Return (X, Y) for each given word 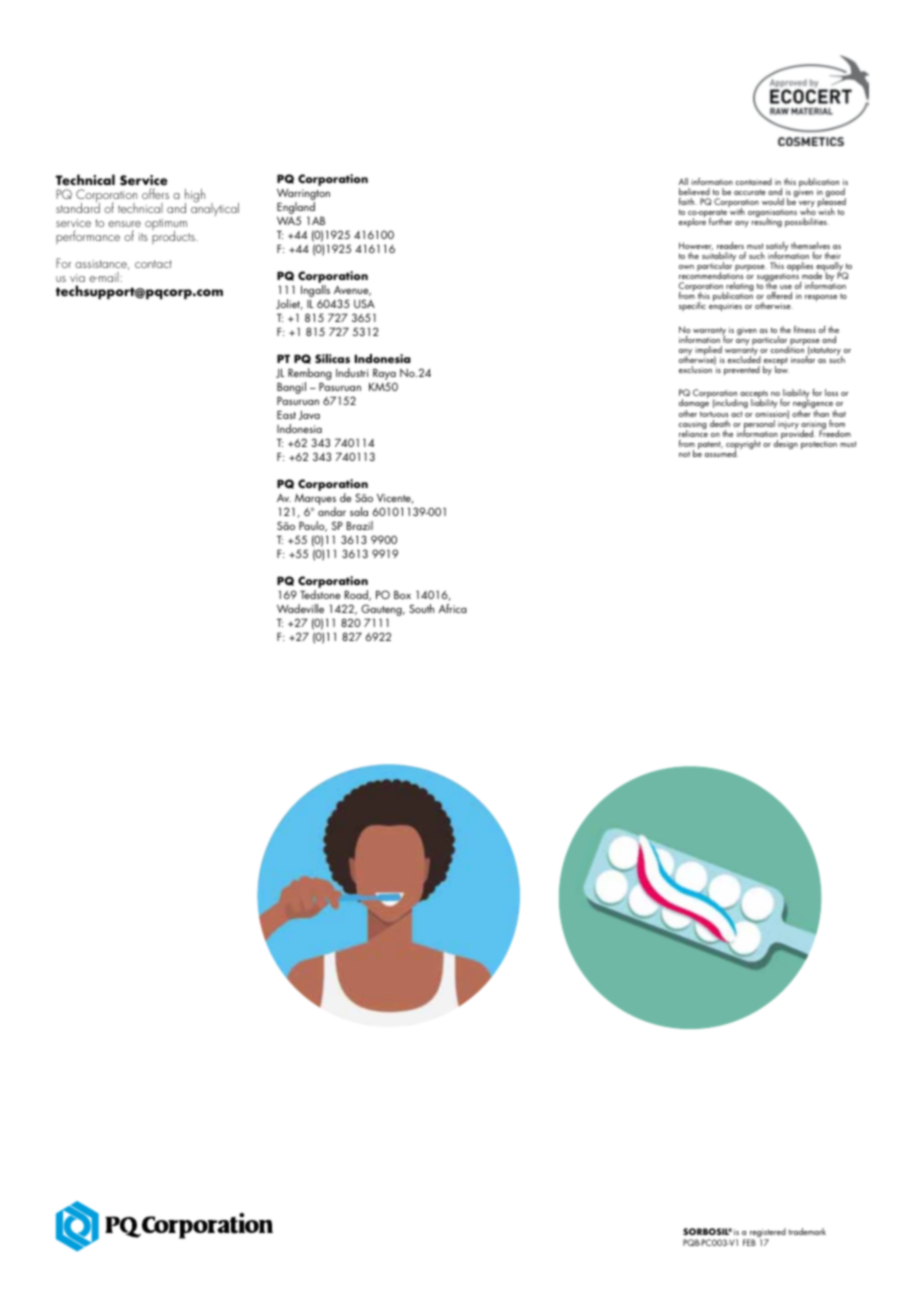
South (421, 608)
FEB (749, 1242)
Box (402, 594)
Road (357, 595)
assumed (721, 452)
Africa (452, 608)
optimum (166, 226)
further (720, 221)
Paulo (313, 526)
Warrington (303, 196)
